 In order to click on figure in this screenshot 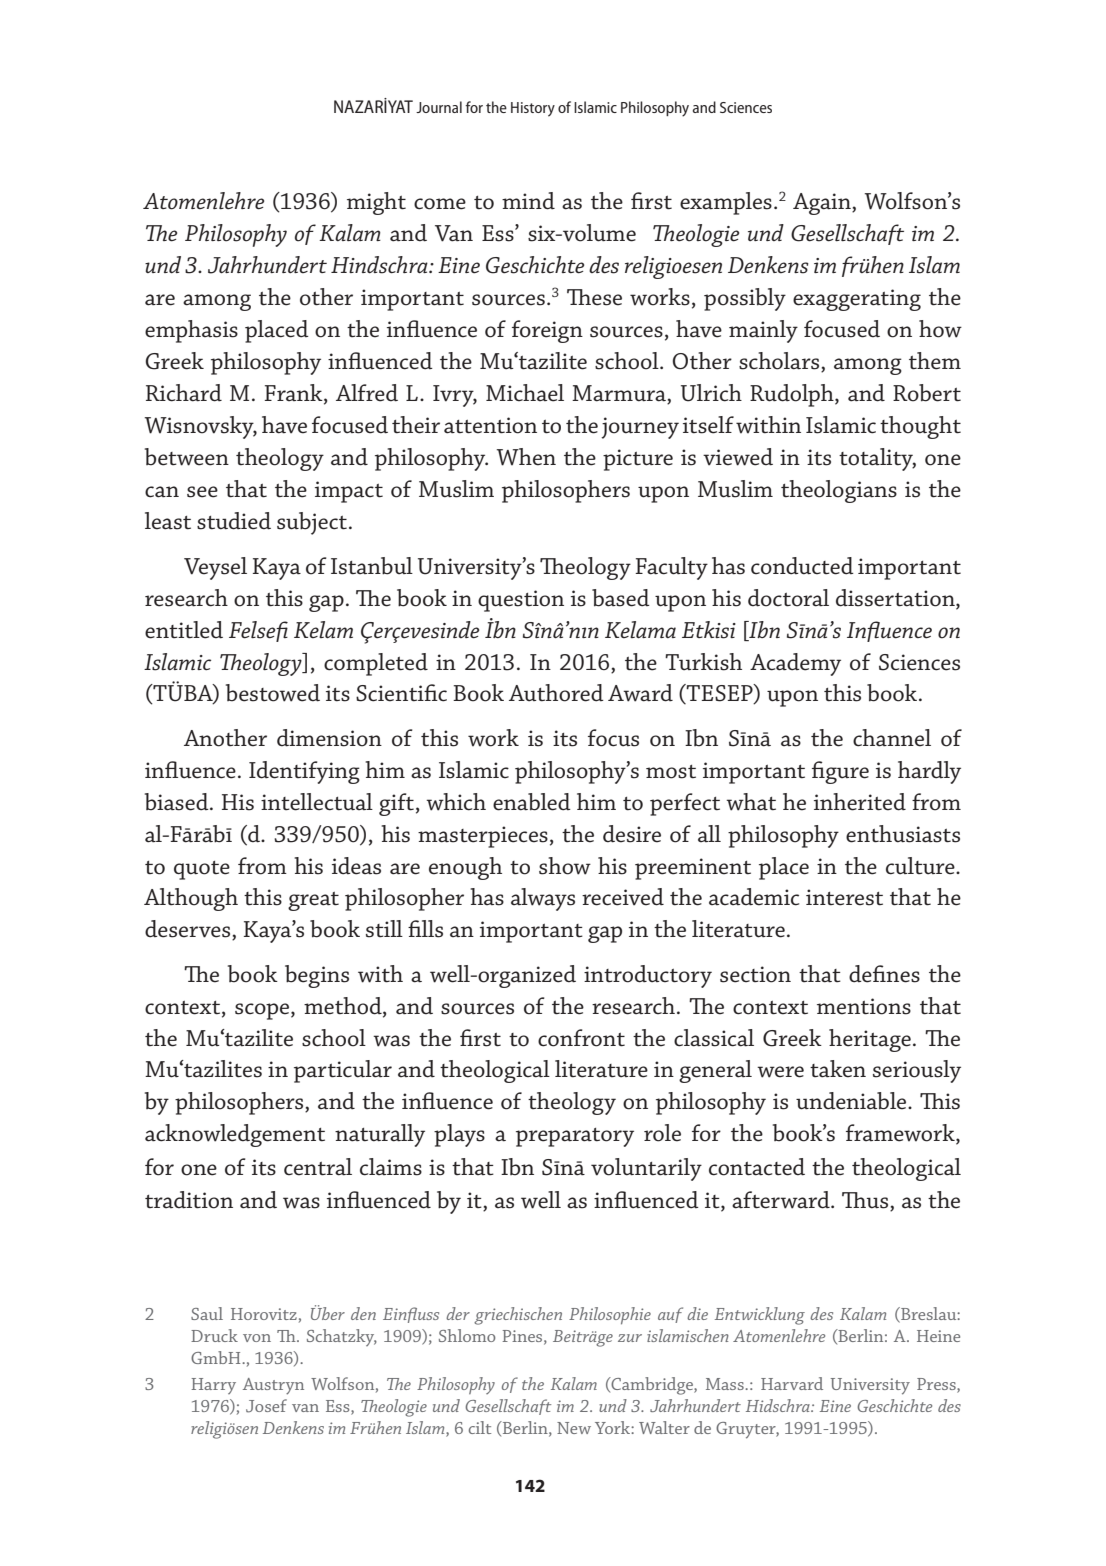, I will do `click(840, 772)`.
